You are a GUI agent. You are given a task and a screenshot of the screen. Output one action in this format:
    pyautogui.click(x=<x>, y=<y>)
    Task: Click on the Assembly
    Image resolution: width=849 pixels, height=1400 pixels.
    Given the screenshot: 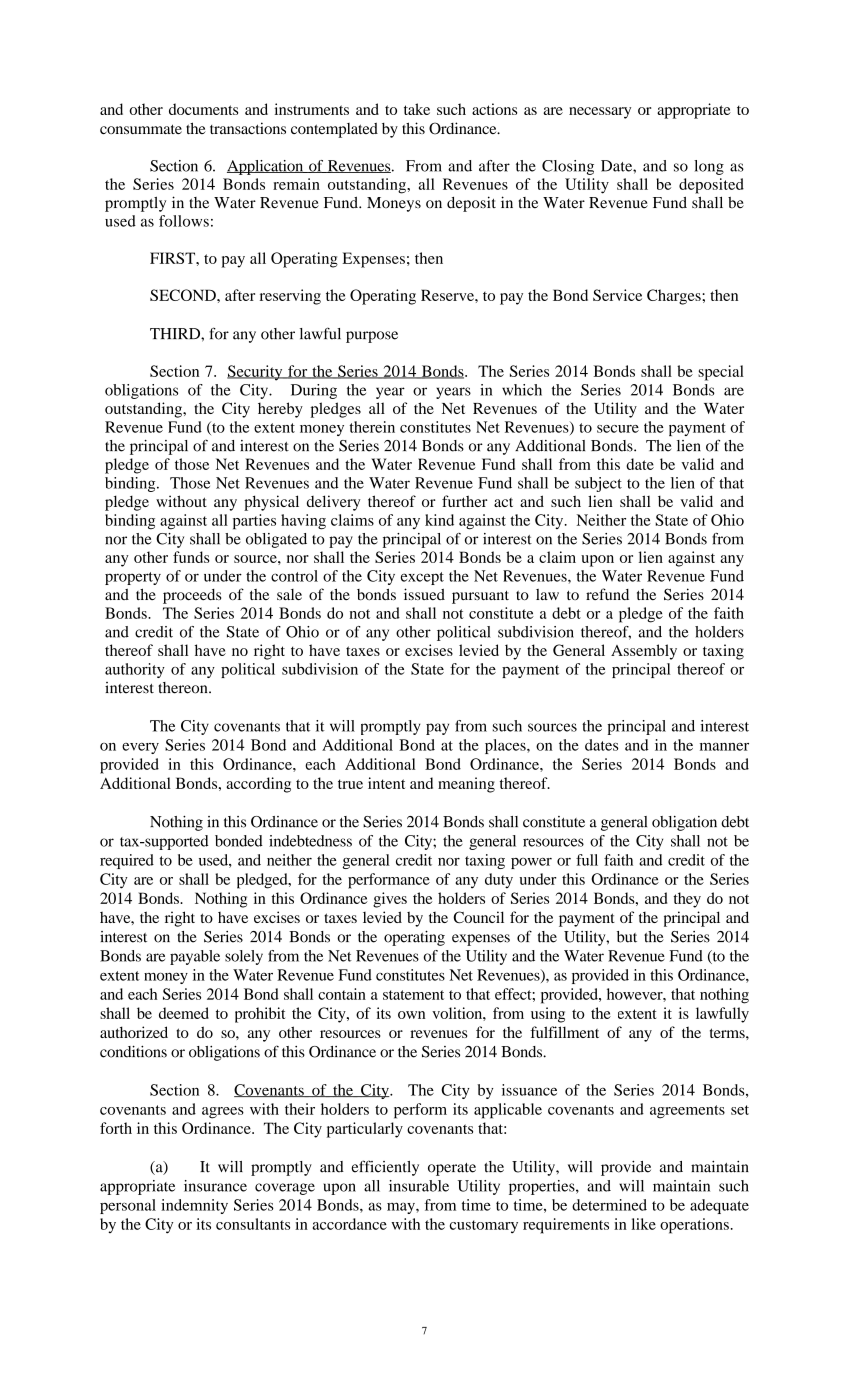 What is the action you would take?
    pyautogui.click(x=644, y=652)
